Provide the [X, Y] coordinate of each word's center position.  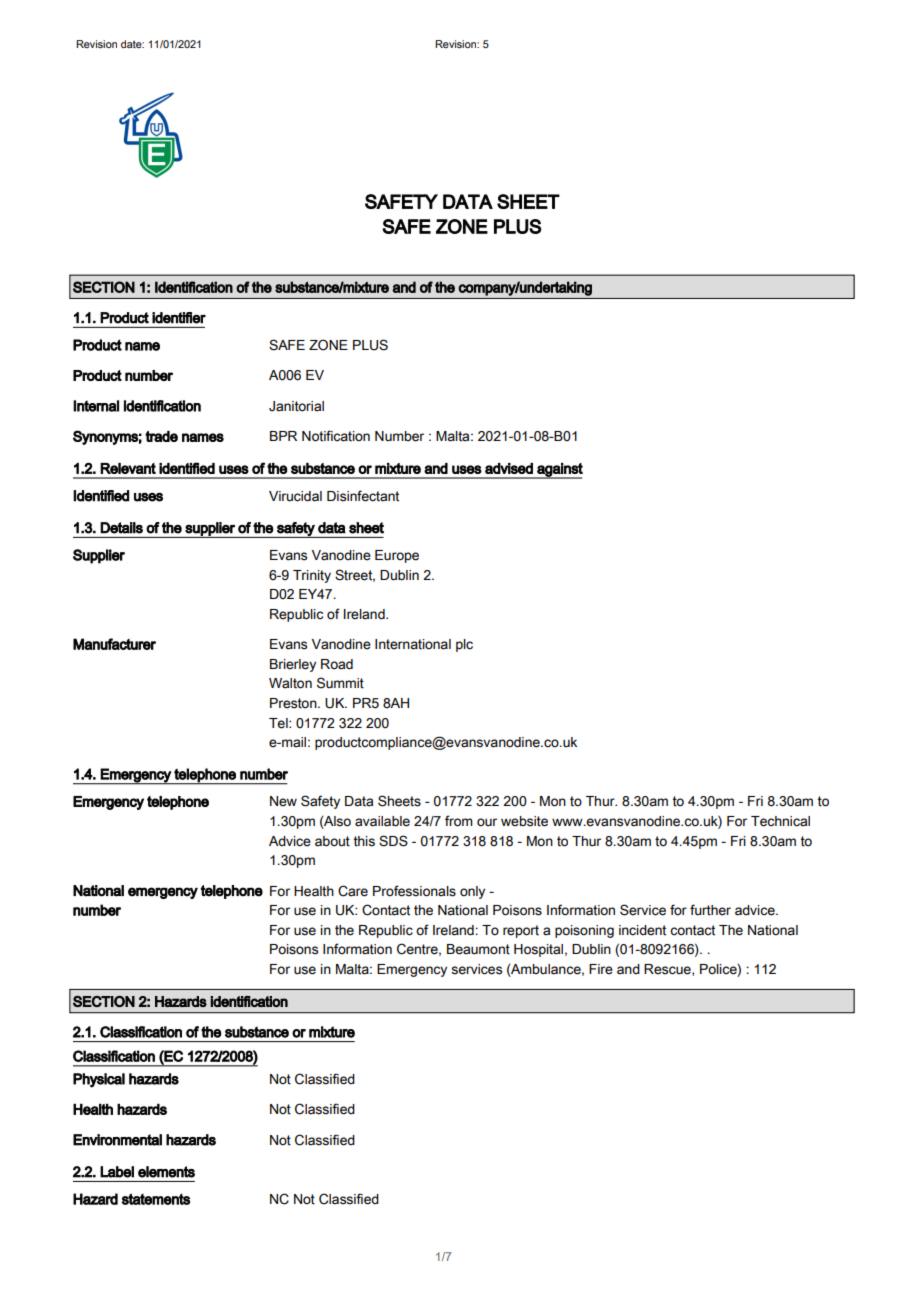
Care [353, 891]
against [559, 471]
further [710, 910]
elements [166, 1172]
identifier [179, 318]
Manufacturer [114, 644]
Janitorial [296, 406]
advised [509, 468]
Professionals [414, 891]
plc [464, 645]
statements [156, 1199]
